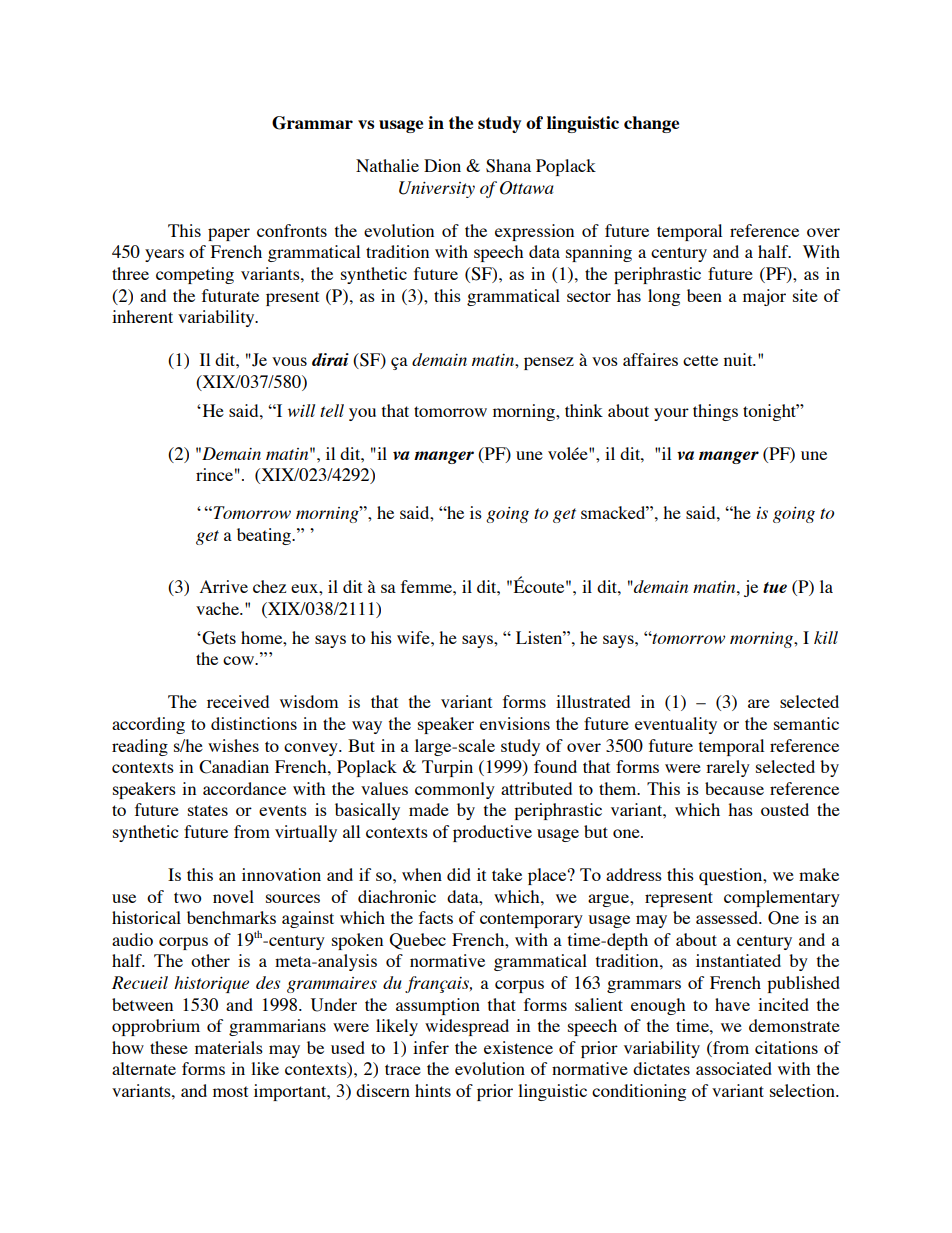  I want to click on tue, so click(775, 587).
